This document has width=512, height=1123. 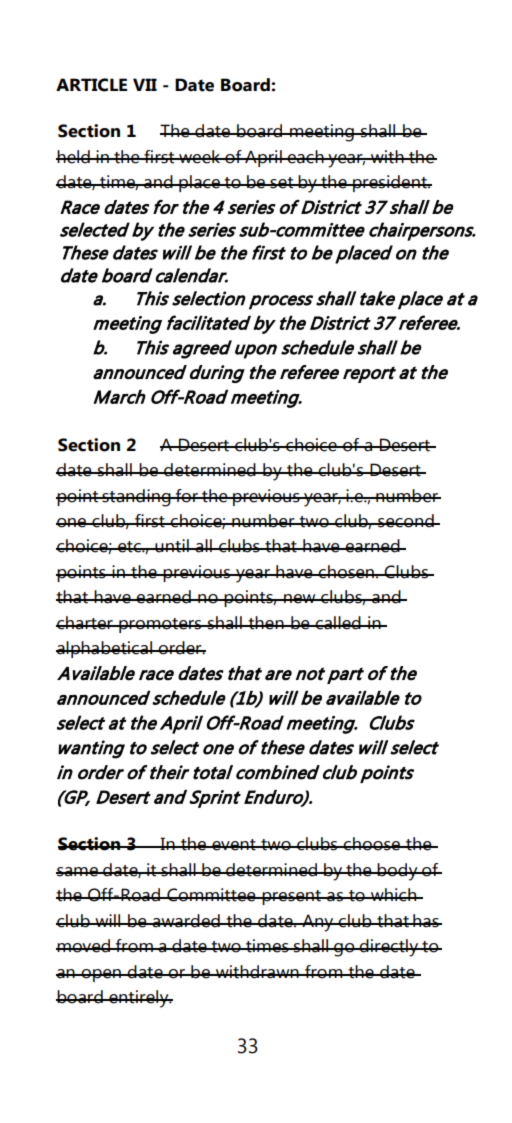 I want to click on open, so click(x=101, y=975).
